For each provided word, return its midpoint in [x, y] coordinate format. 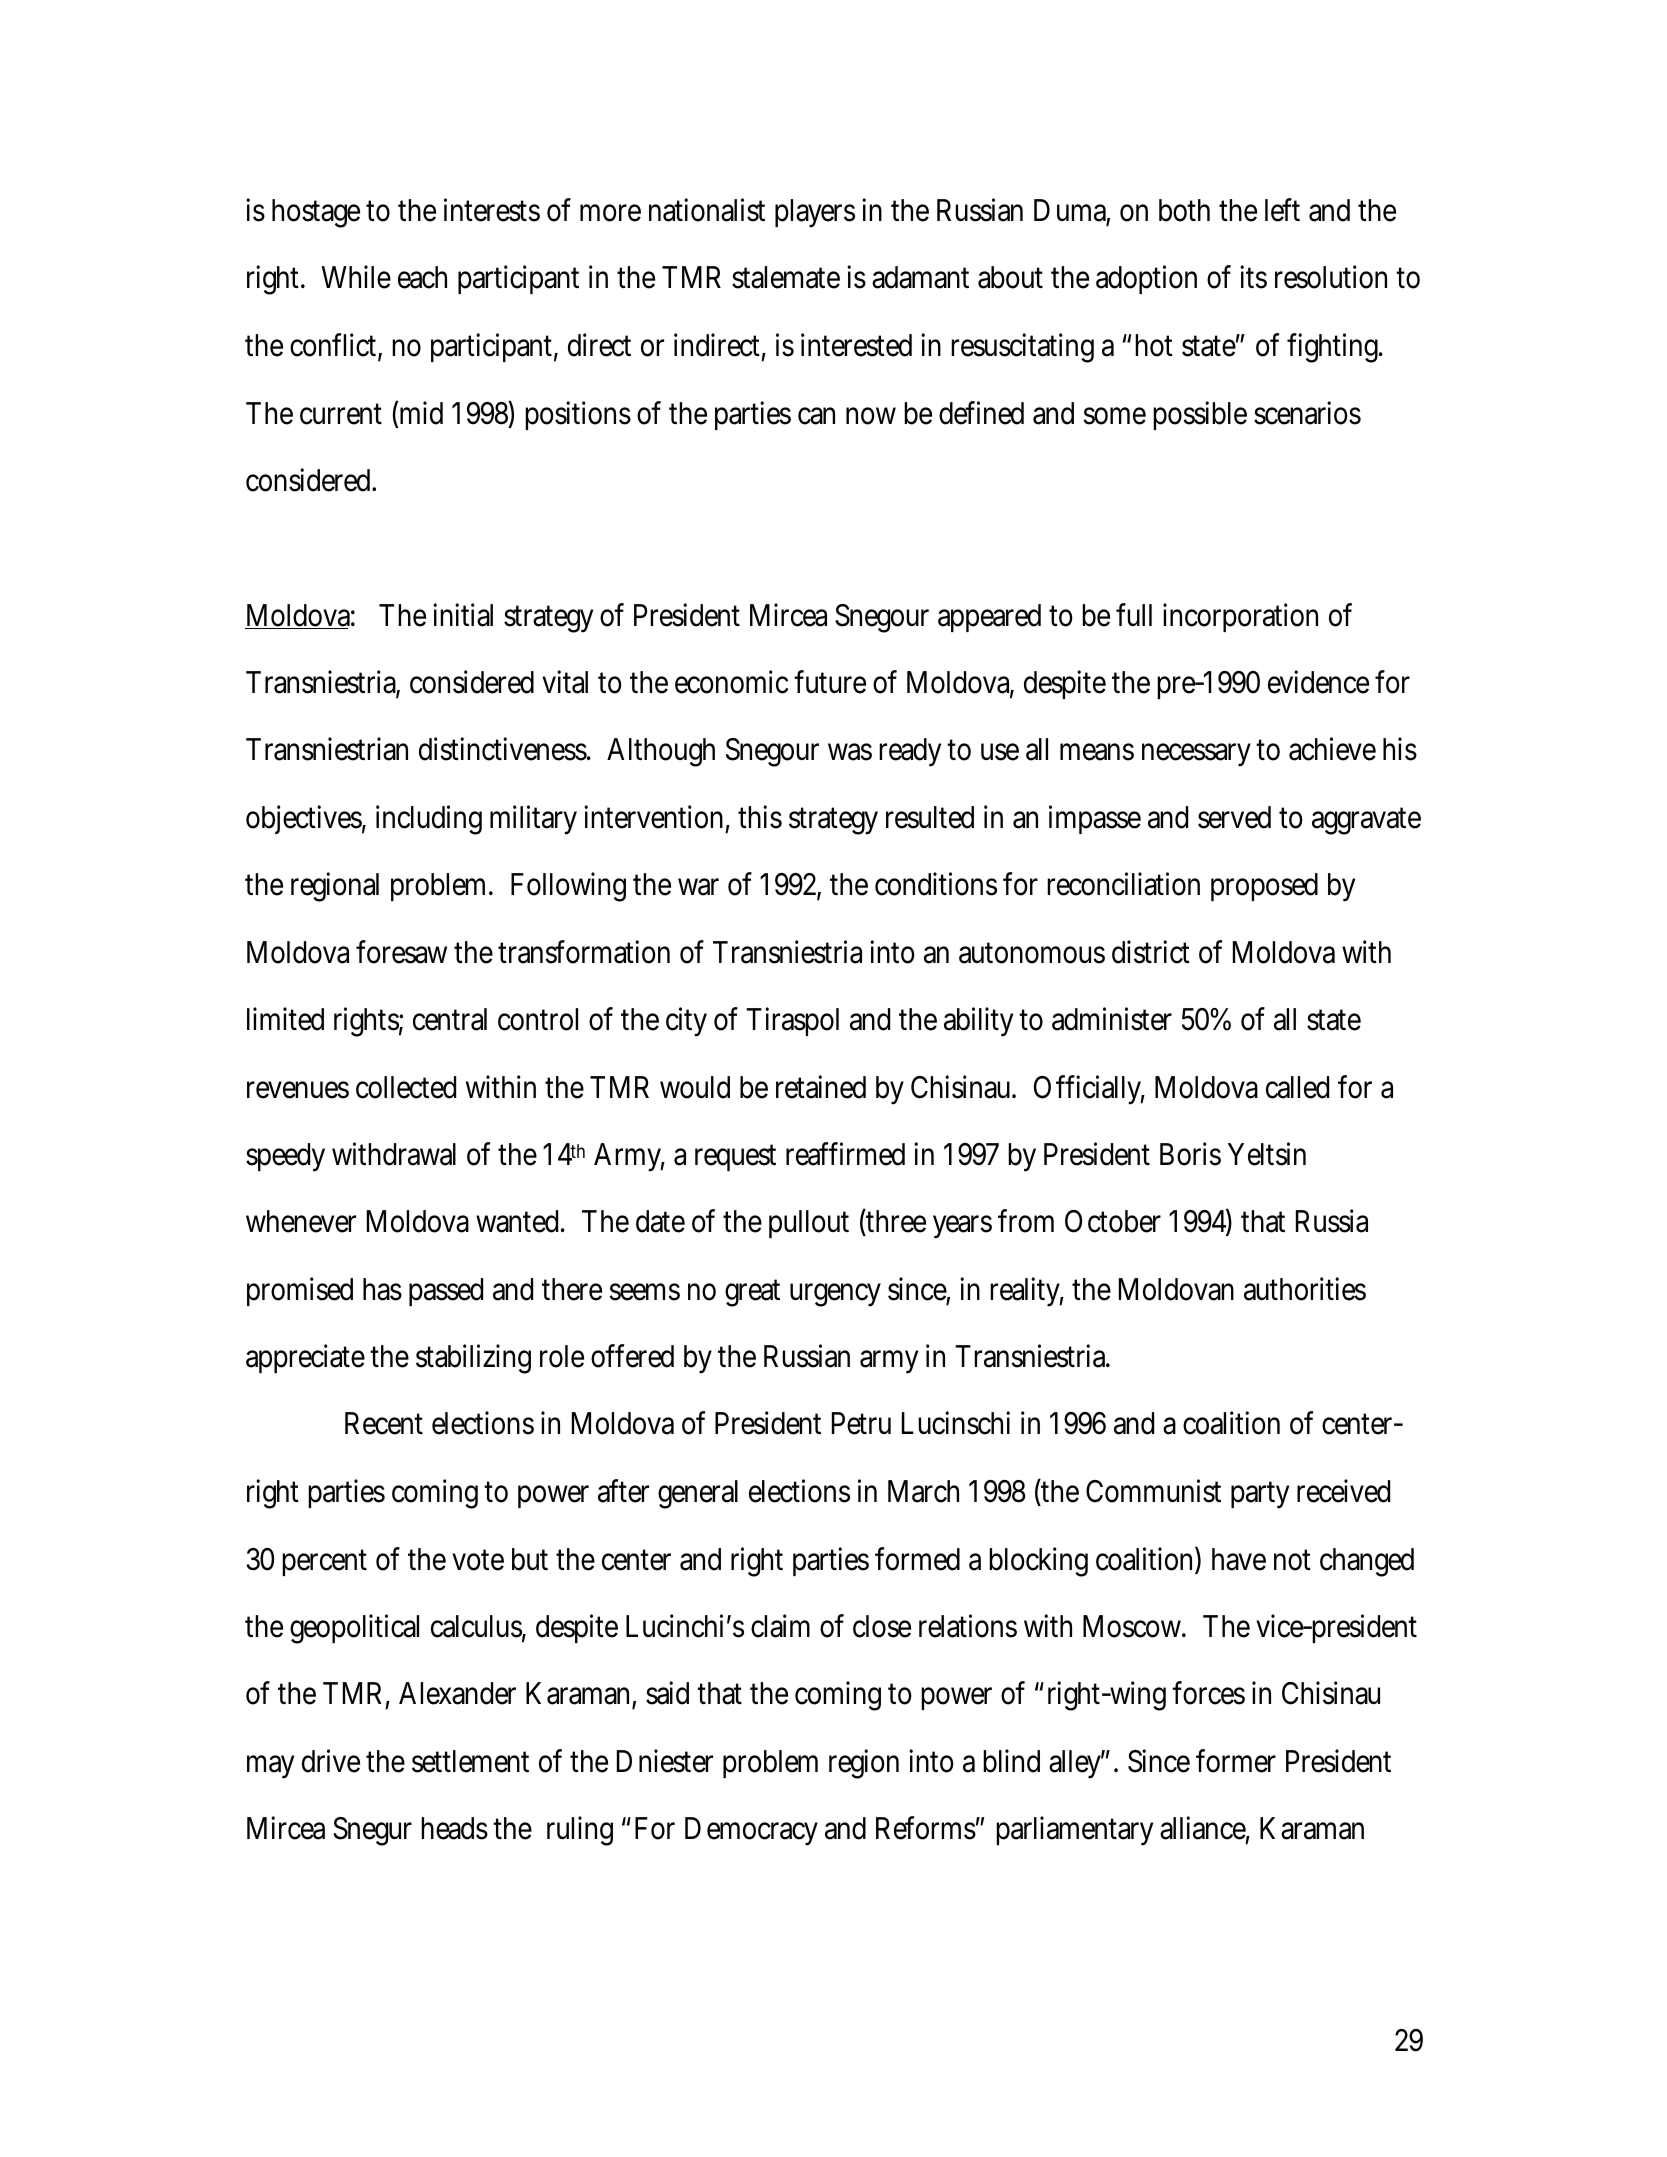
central [450, 1019]
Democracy [751, 1831]
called [1297, 1087]
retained [821, 1087]
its [1253, 277]
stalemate [786, 277]
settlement [470, 1761]
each [422, 277]
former [1236, 1761]
